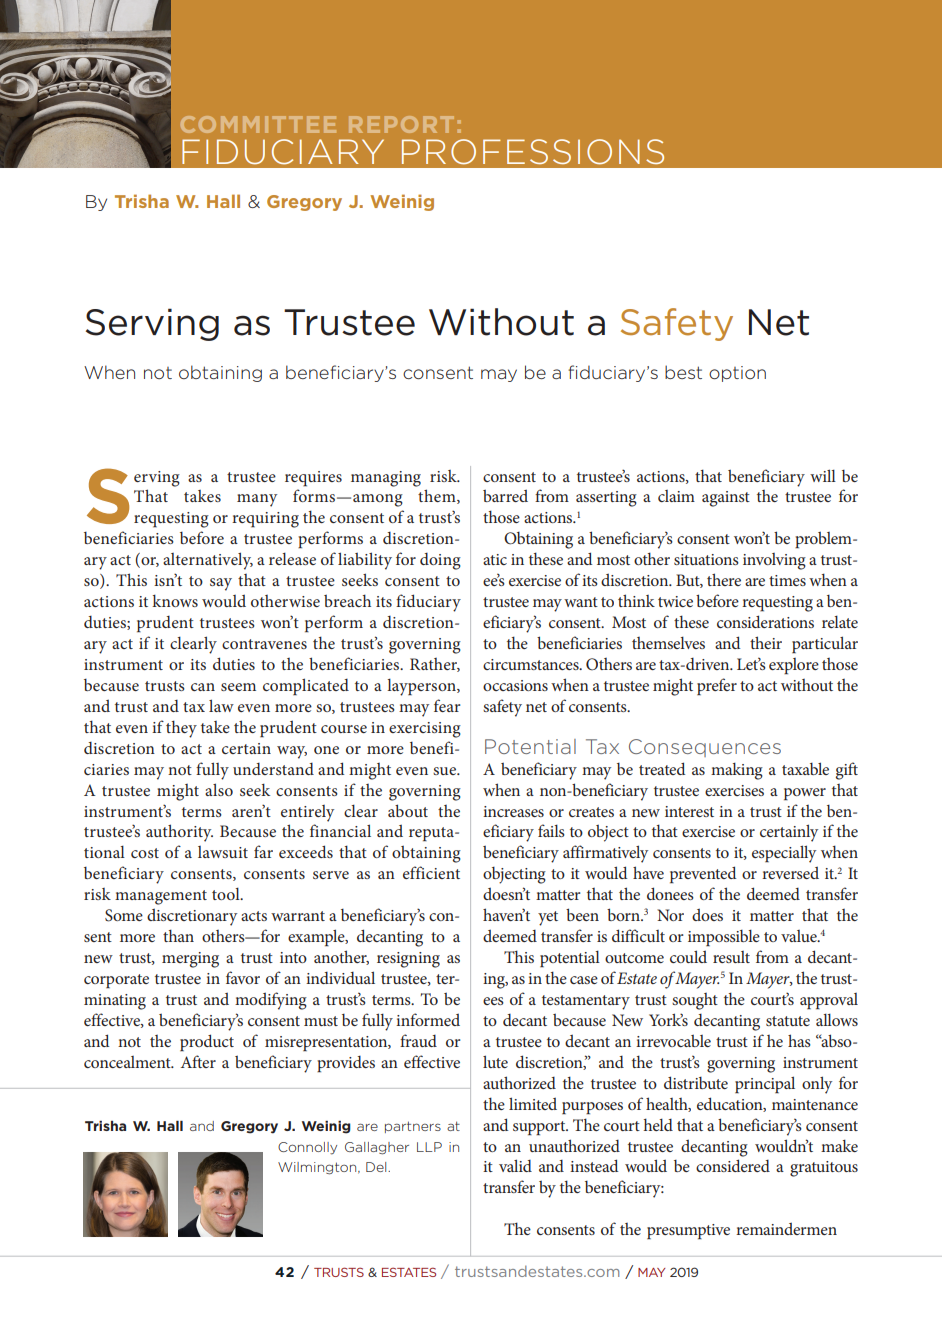 The image size is (942, 1319). What do you see at coordinates (258, 124) in the screenshot?
I see `COMMITTEE` at bounding box center [258, 124].
